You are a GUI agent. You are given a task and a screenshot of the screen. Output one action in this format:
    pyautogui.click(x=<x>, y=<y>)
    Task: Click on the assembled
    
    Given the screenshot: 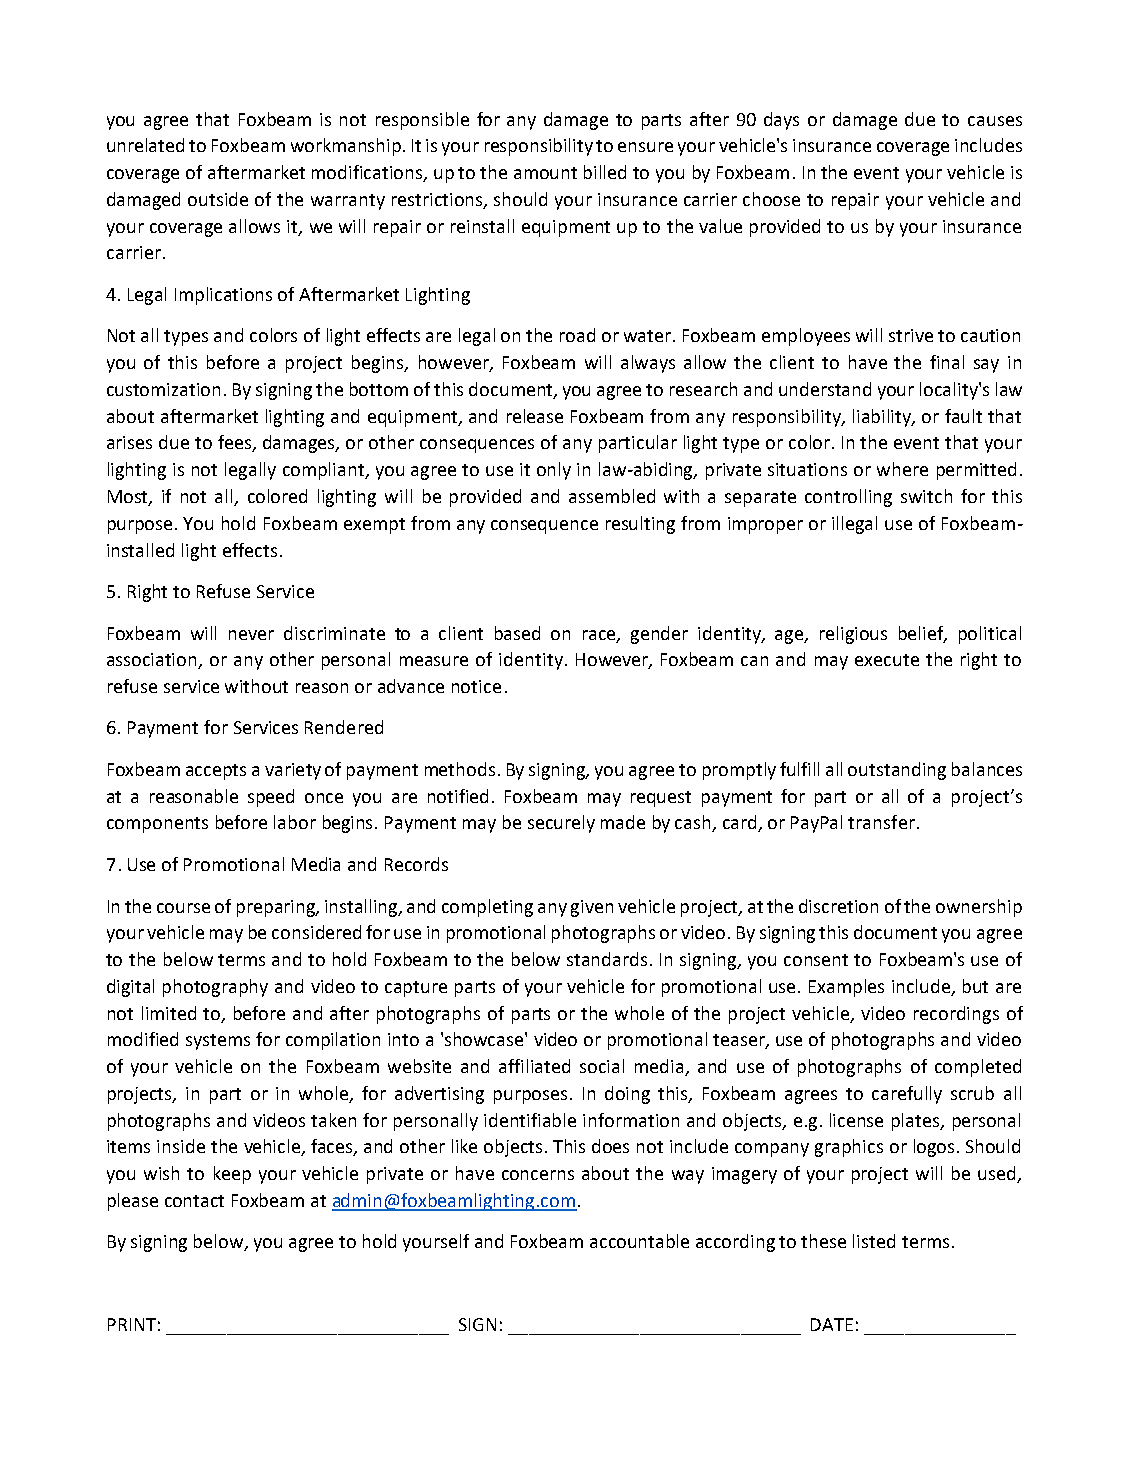 What is the action you would take?
    pyautogui.click(x=612, y=496)
